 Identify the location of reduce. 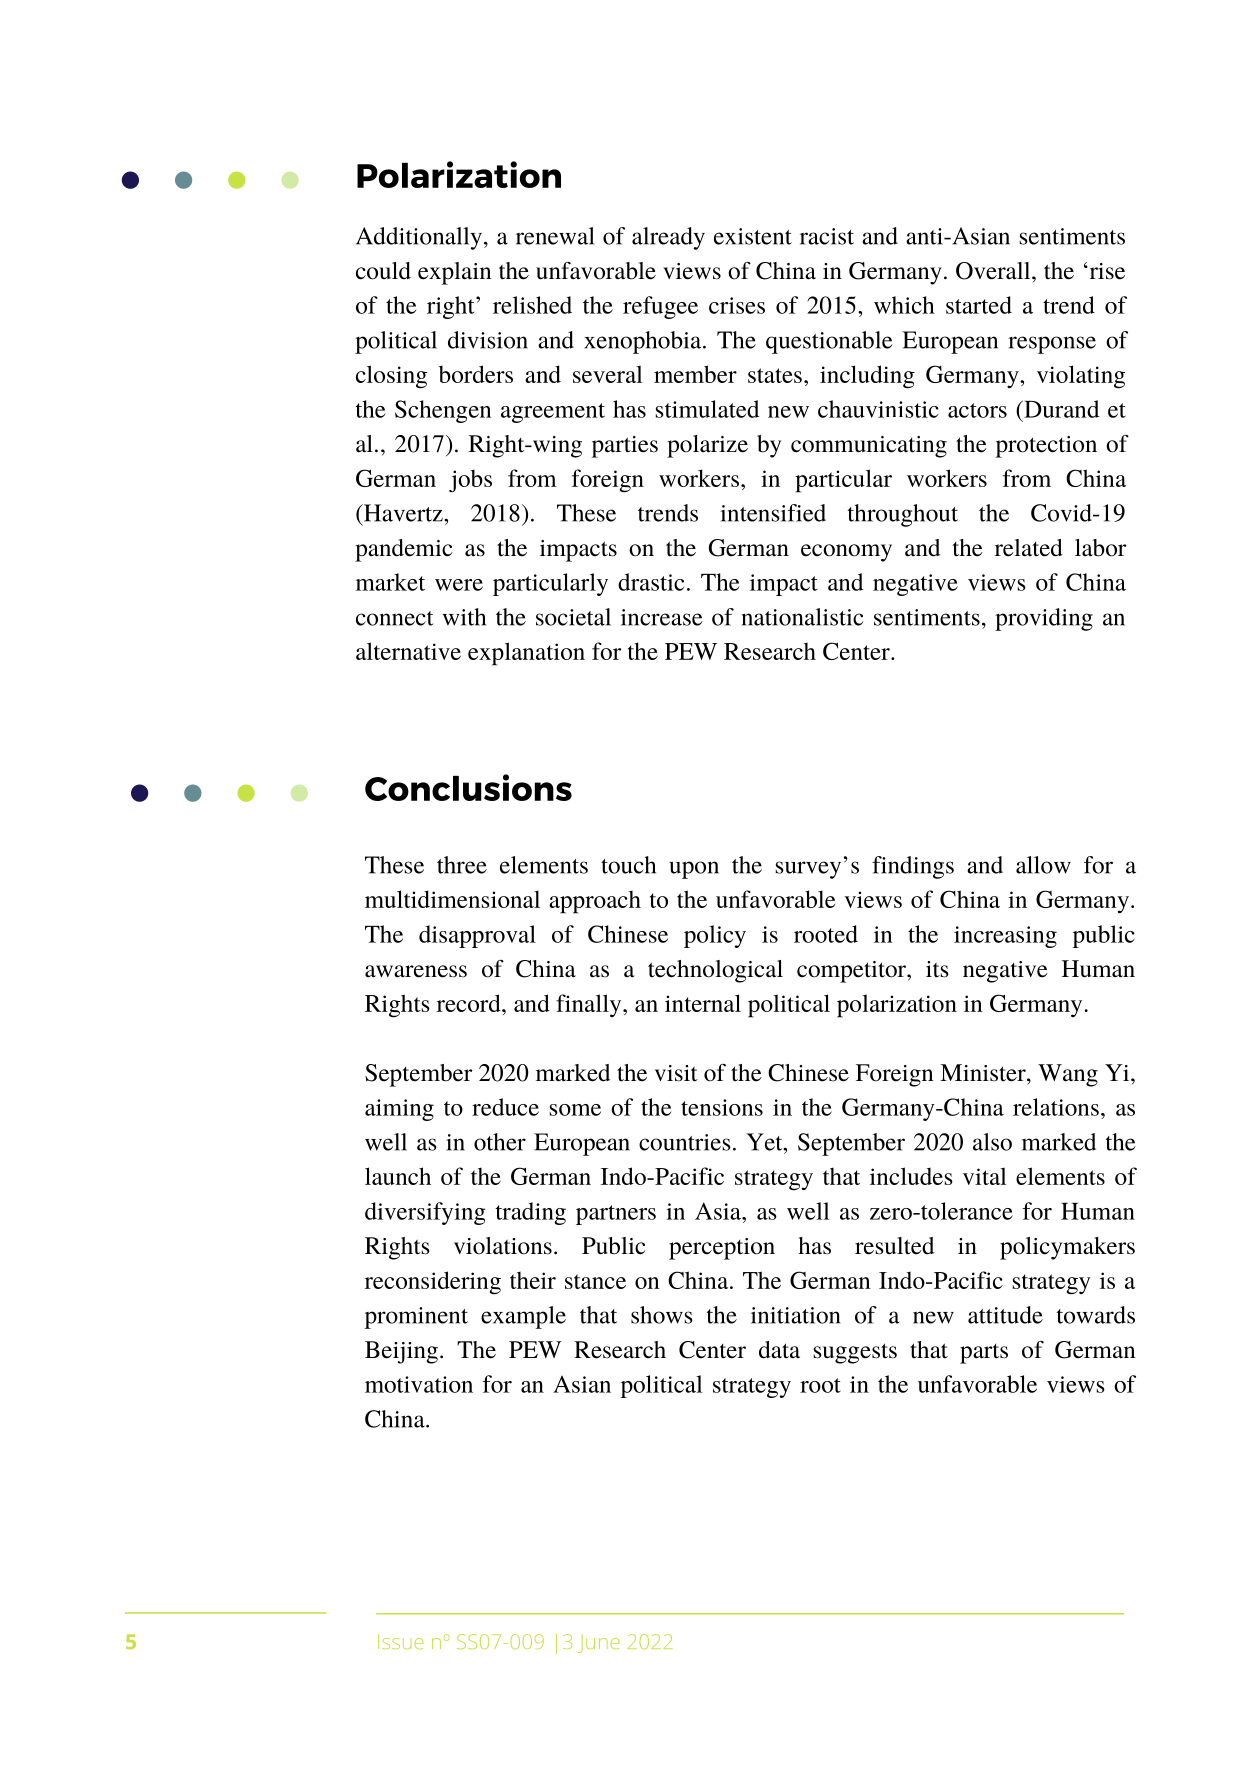
(505, 1107).
